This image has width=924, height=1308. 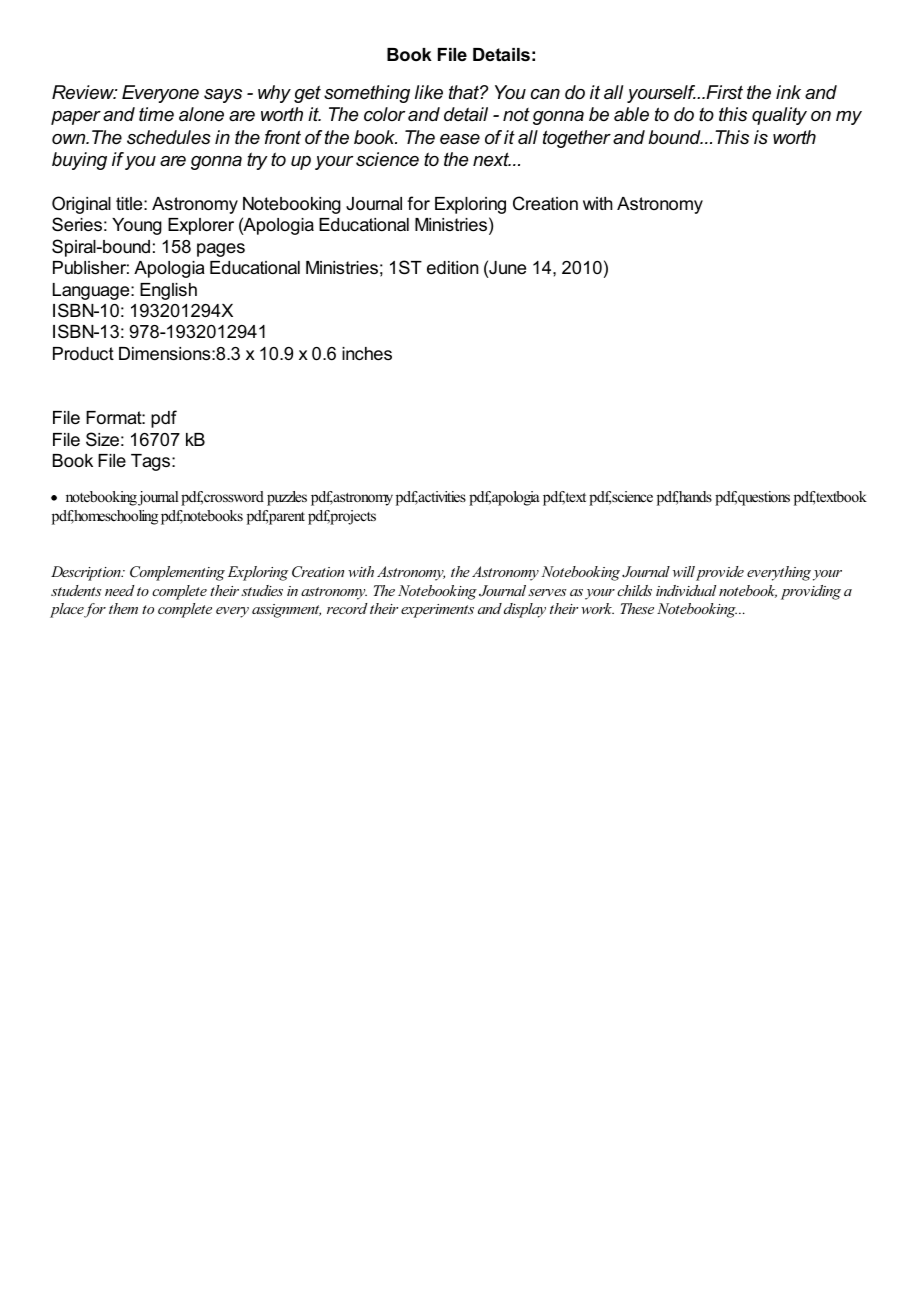 What do you see at coordinates (102, 439) in the image?
I see `Size` at bounding box center [102, 439].
